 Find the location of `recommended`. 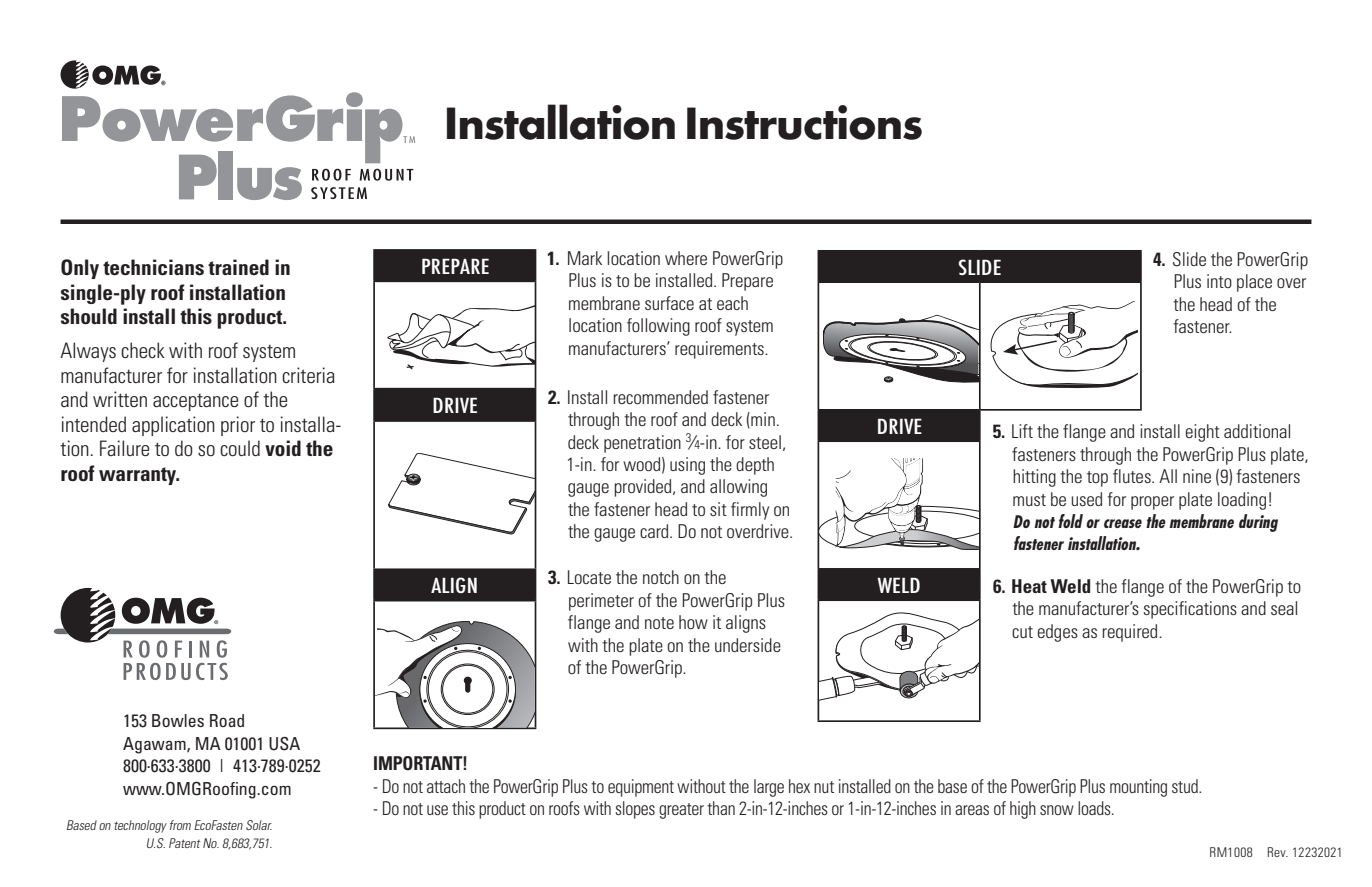

recommended is located at coordinates (660, 397).
